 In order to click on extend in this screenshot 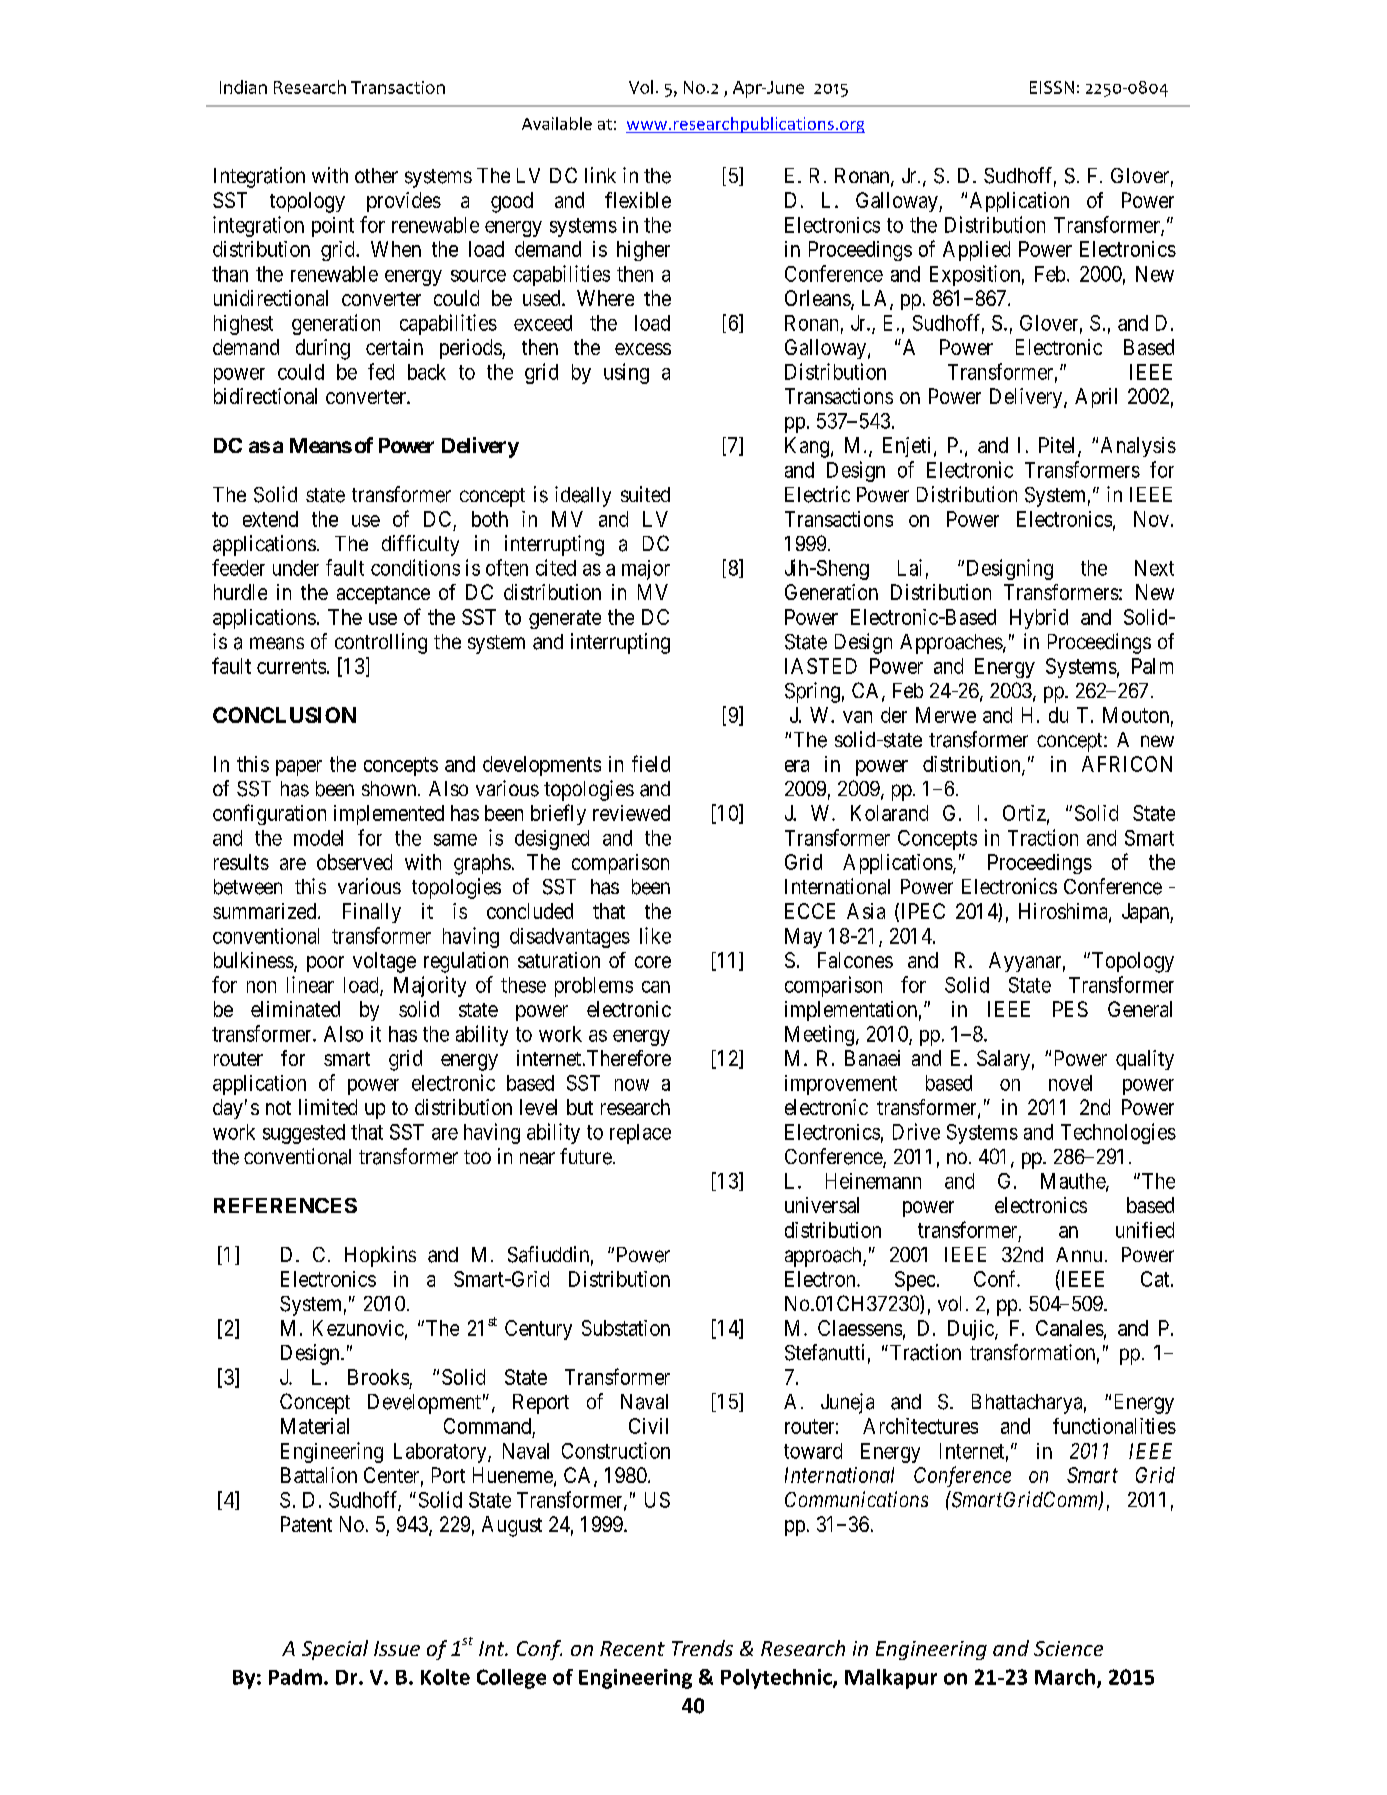, I will do `click(270, 519)`.
